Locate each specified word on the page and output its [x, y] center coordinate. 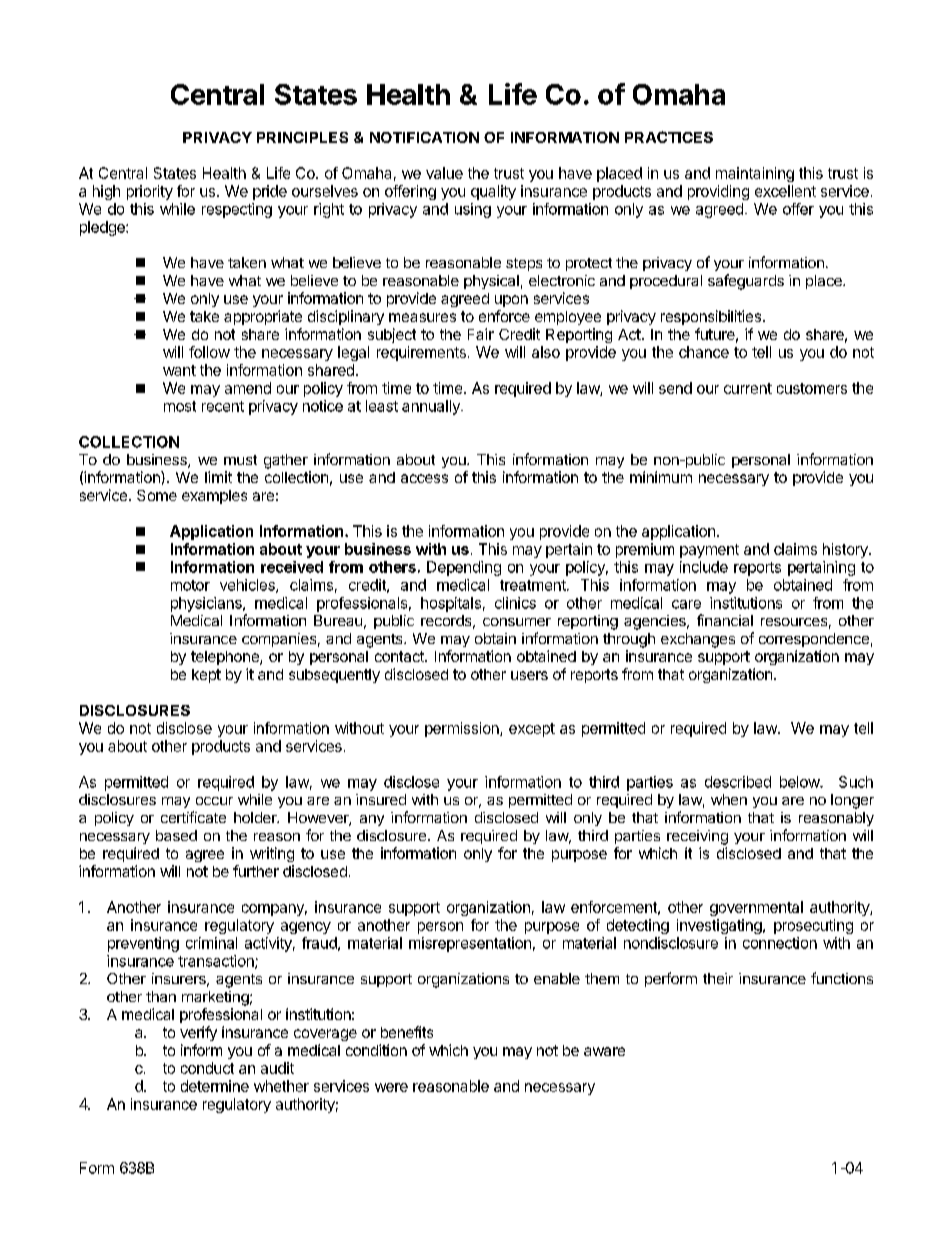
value [444, 173]
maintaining [755, 174]
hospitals [451, 604]
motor [190, 585]
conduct [207, 1068]
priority [150, 192]
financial [725, 620]
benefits [407, 1032]
